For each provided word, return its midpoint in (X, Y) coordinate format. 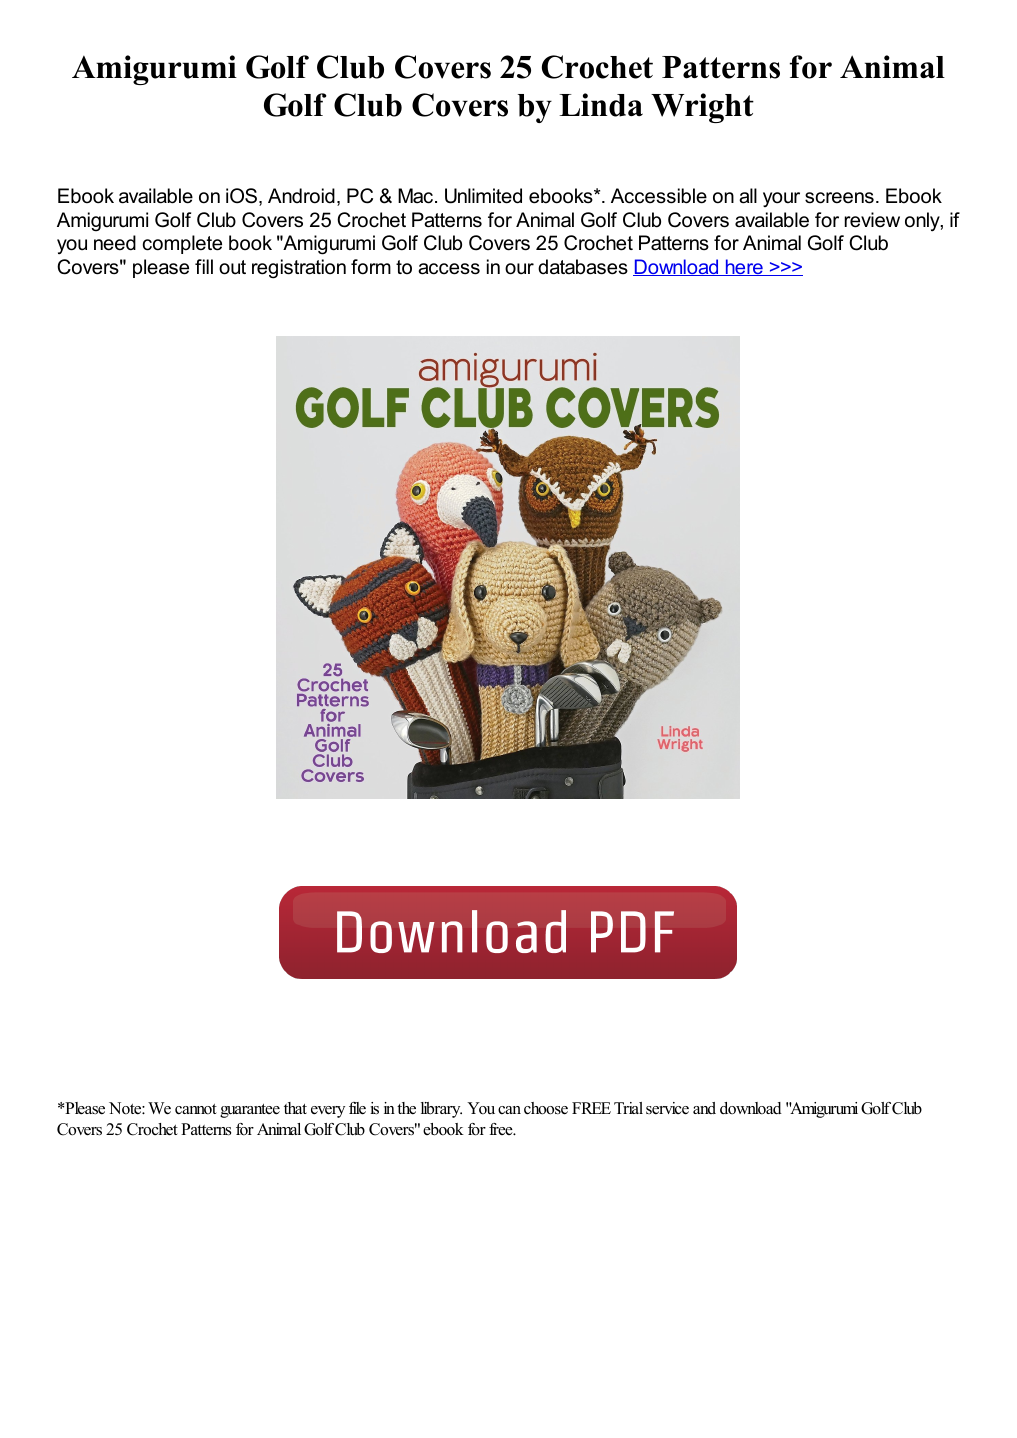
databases (583, 267)
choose (546, 1108)
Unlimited (483, 196)
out (232, 267)
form (371, 267)
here (744, 267)
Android (301, 196)
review (872, 220)
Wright (702, 108)
